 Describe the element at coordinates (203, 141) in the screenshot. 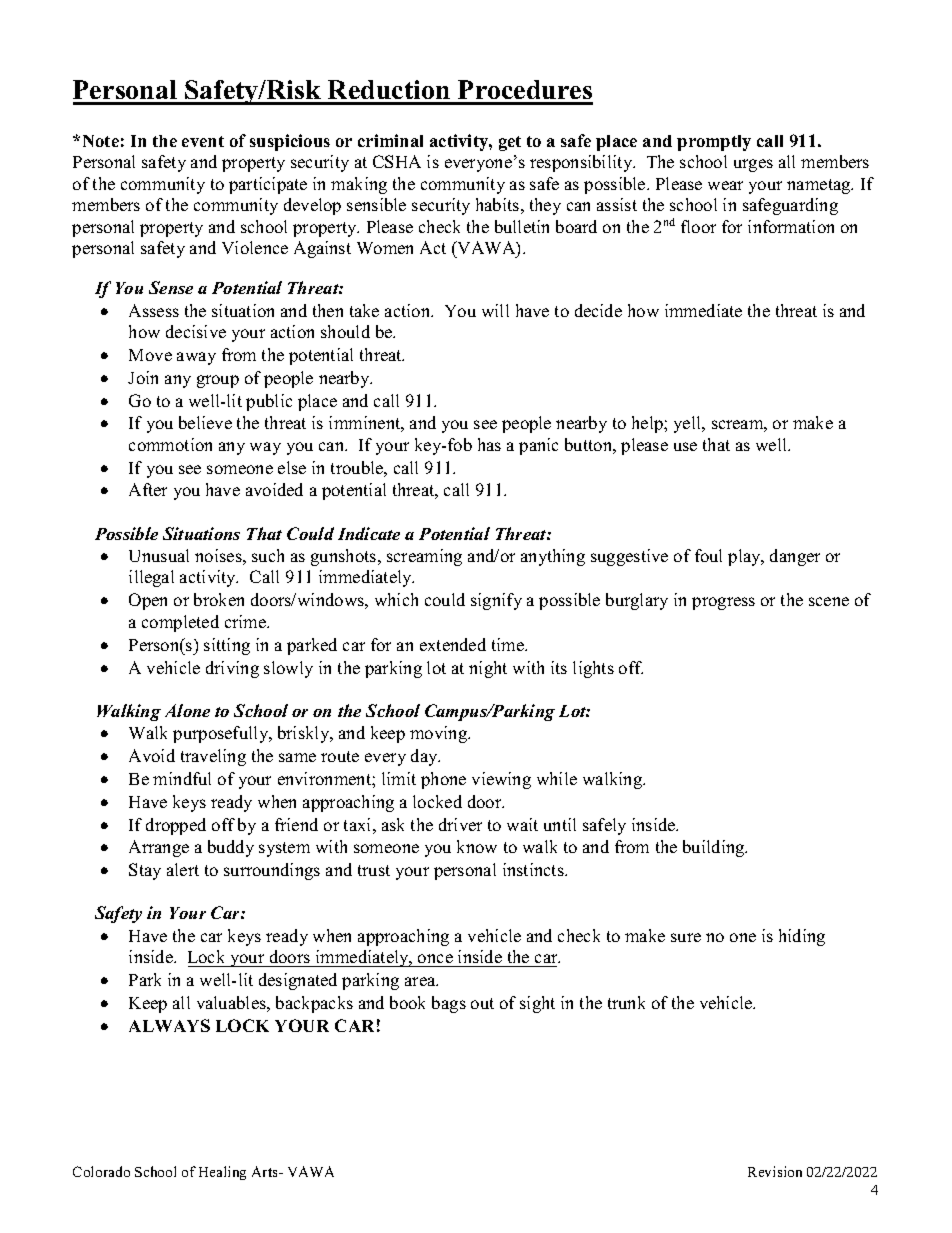

I see `event` at that location.
